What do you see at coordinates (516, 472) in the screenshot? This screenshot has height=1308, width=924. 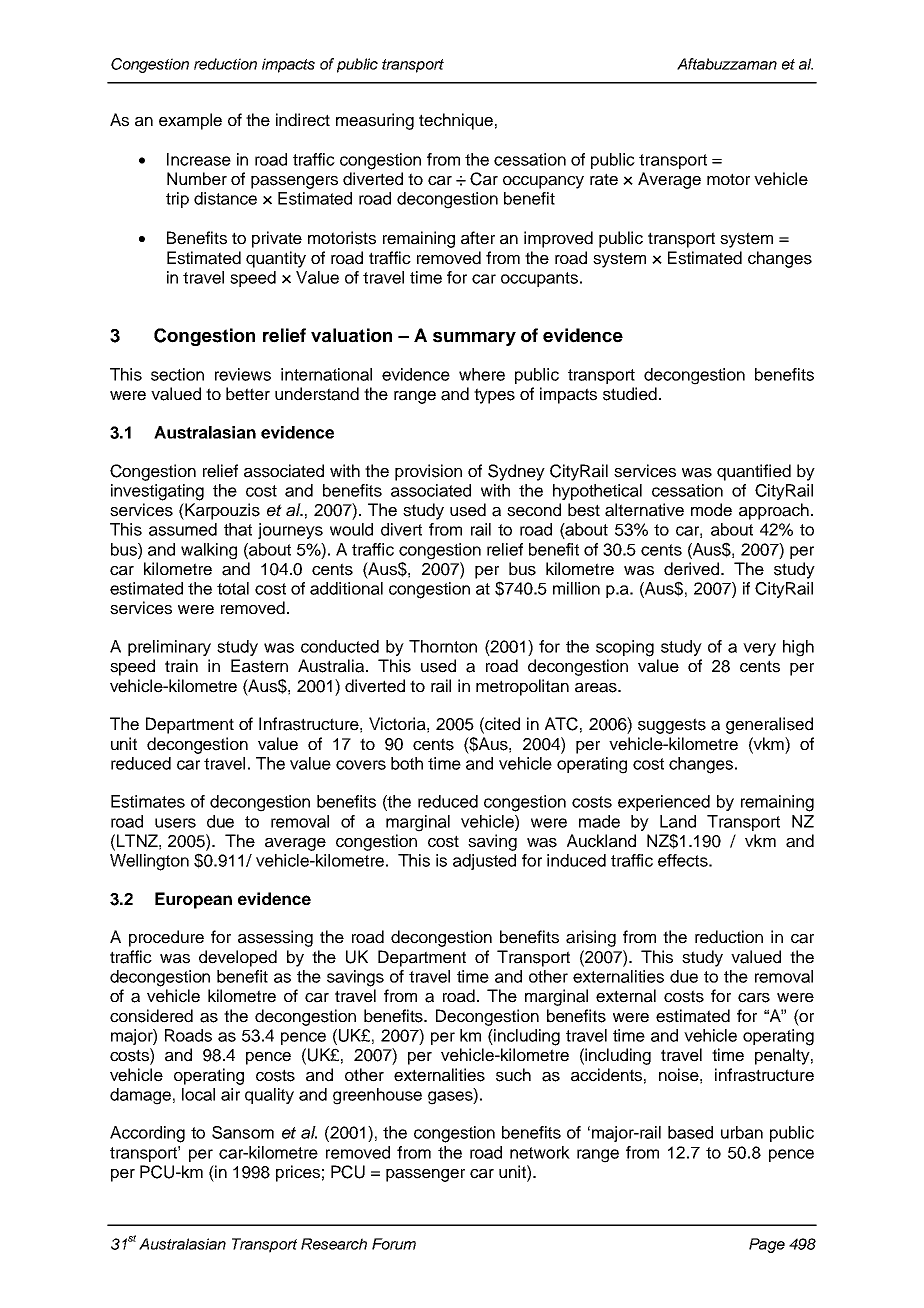 I see `Sydney` at bounding box center [516, 472].
